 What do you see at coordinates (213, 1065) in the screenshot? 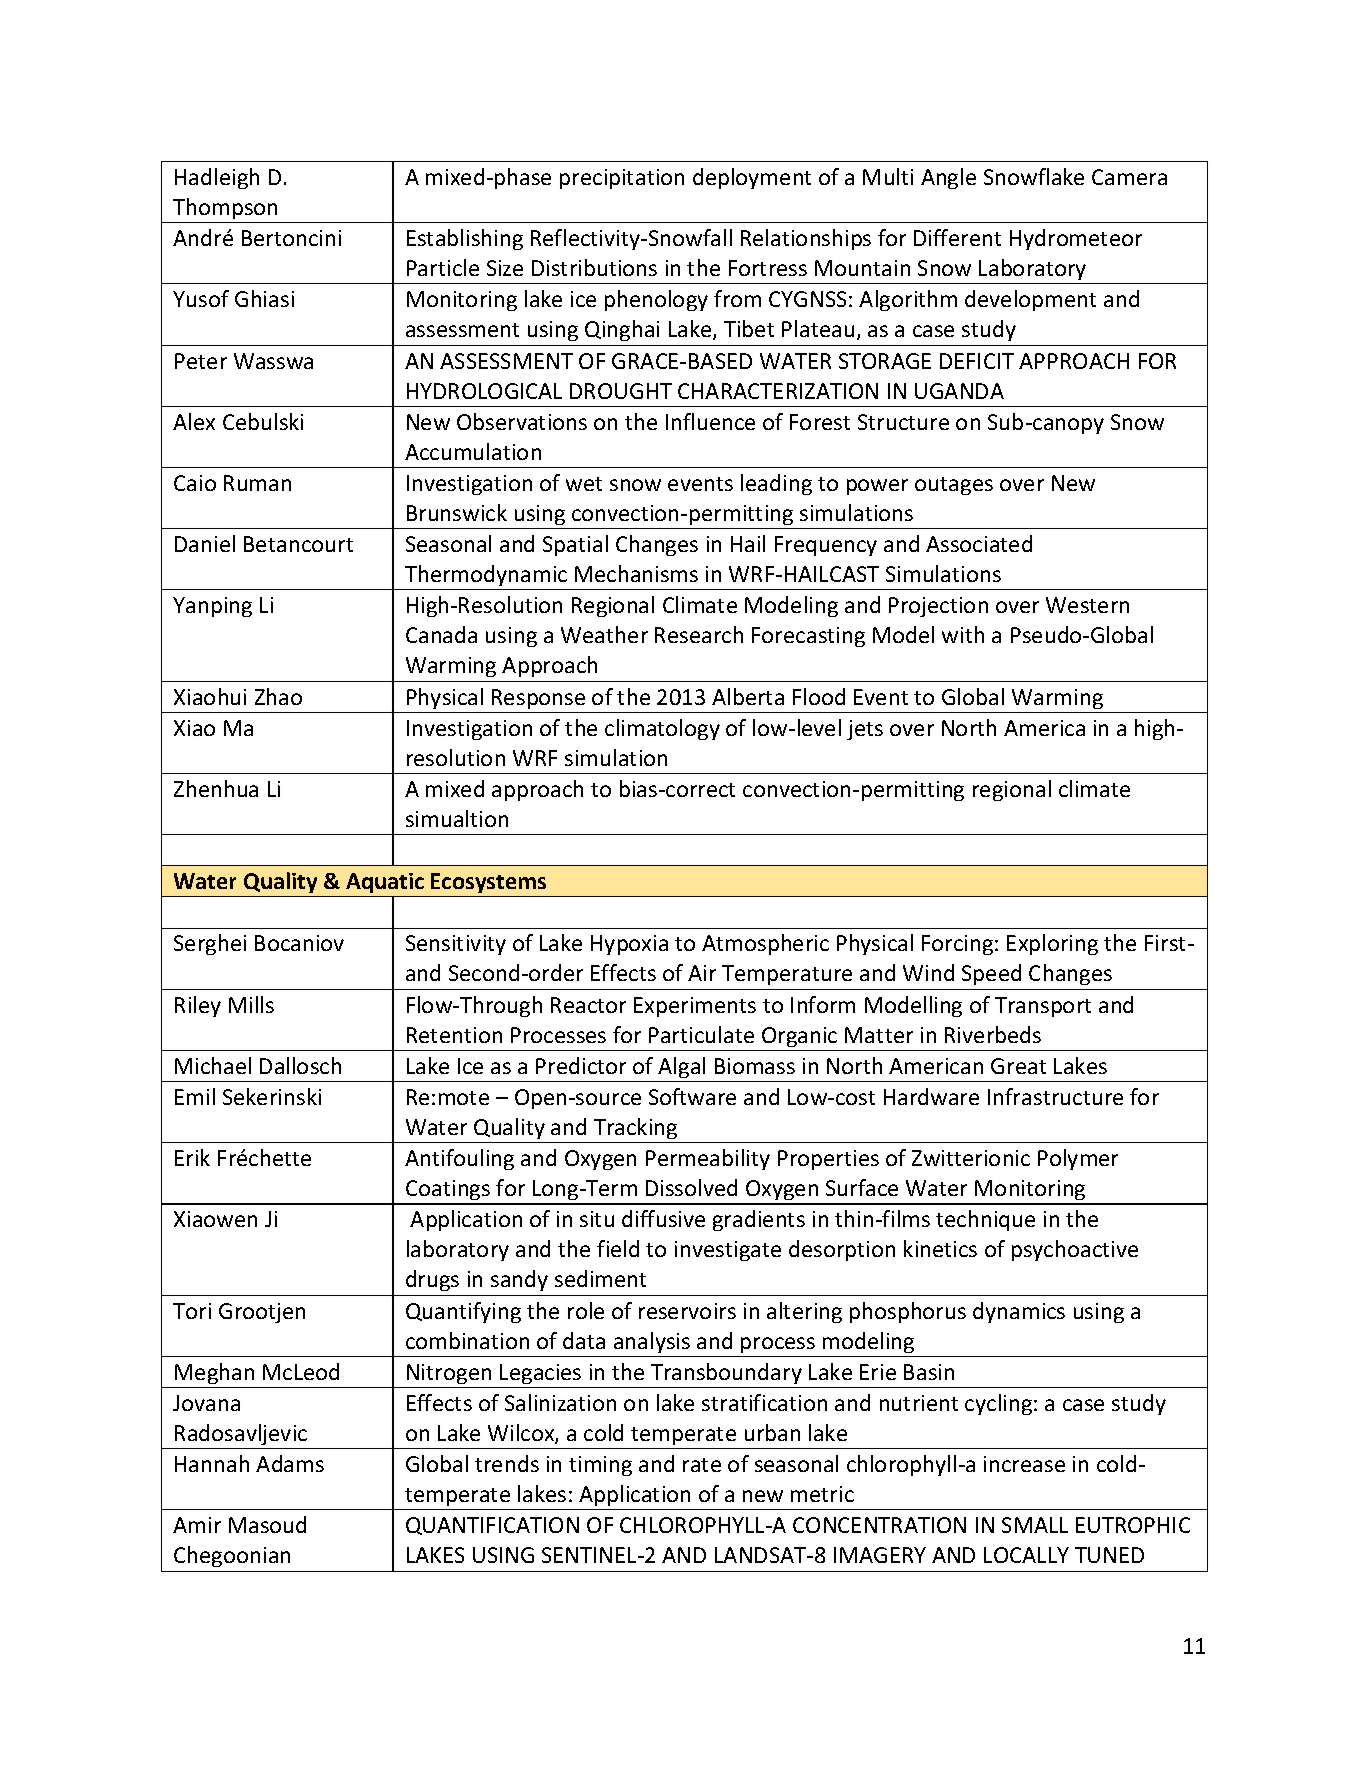
I see `Michael` at bounding box center [213, 1065].
